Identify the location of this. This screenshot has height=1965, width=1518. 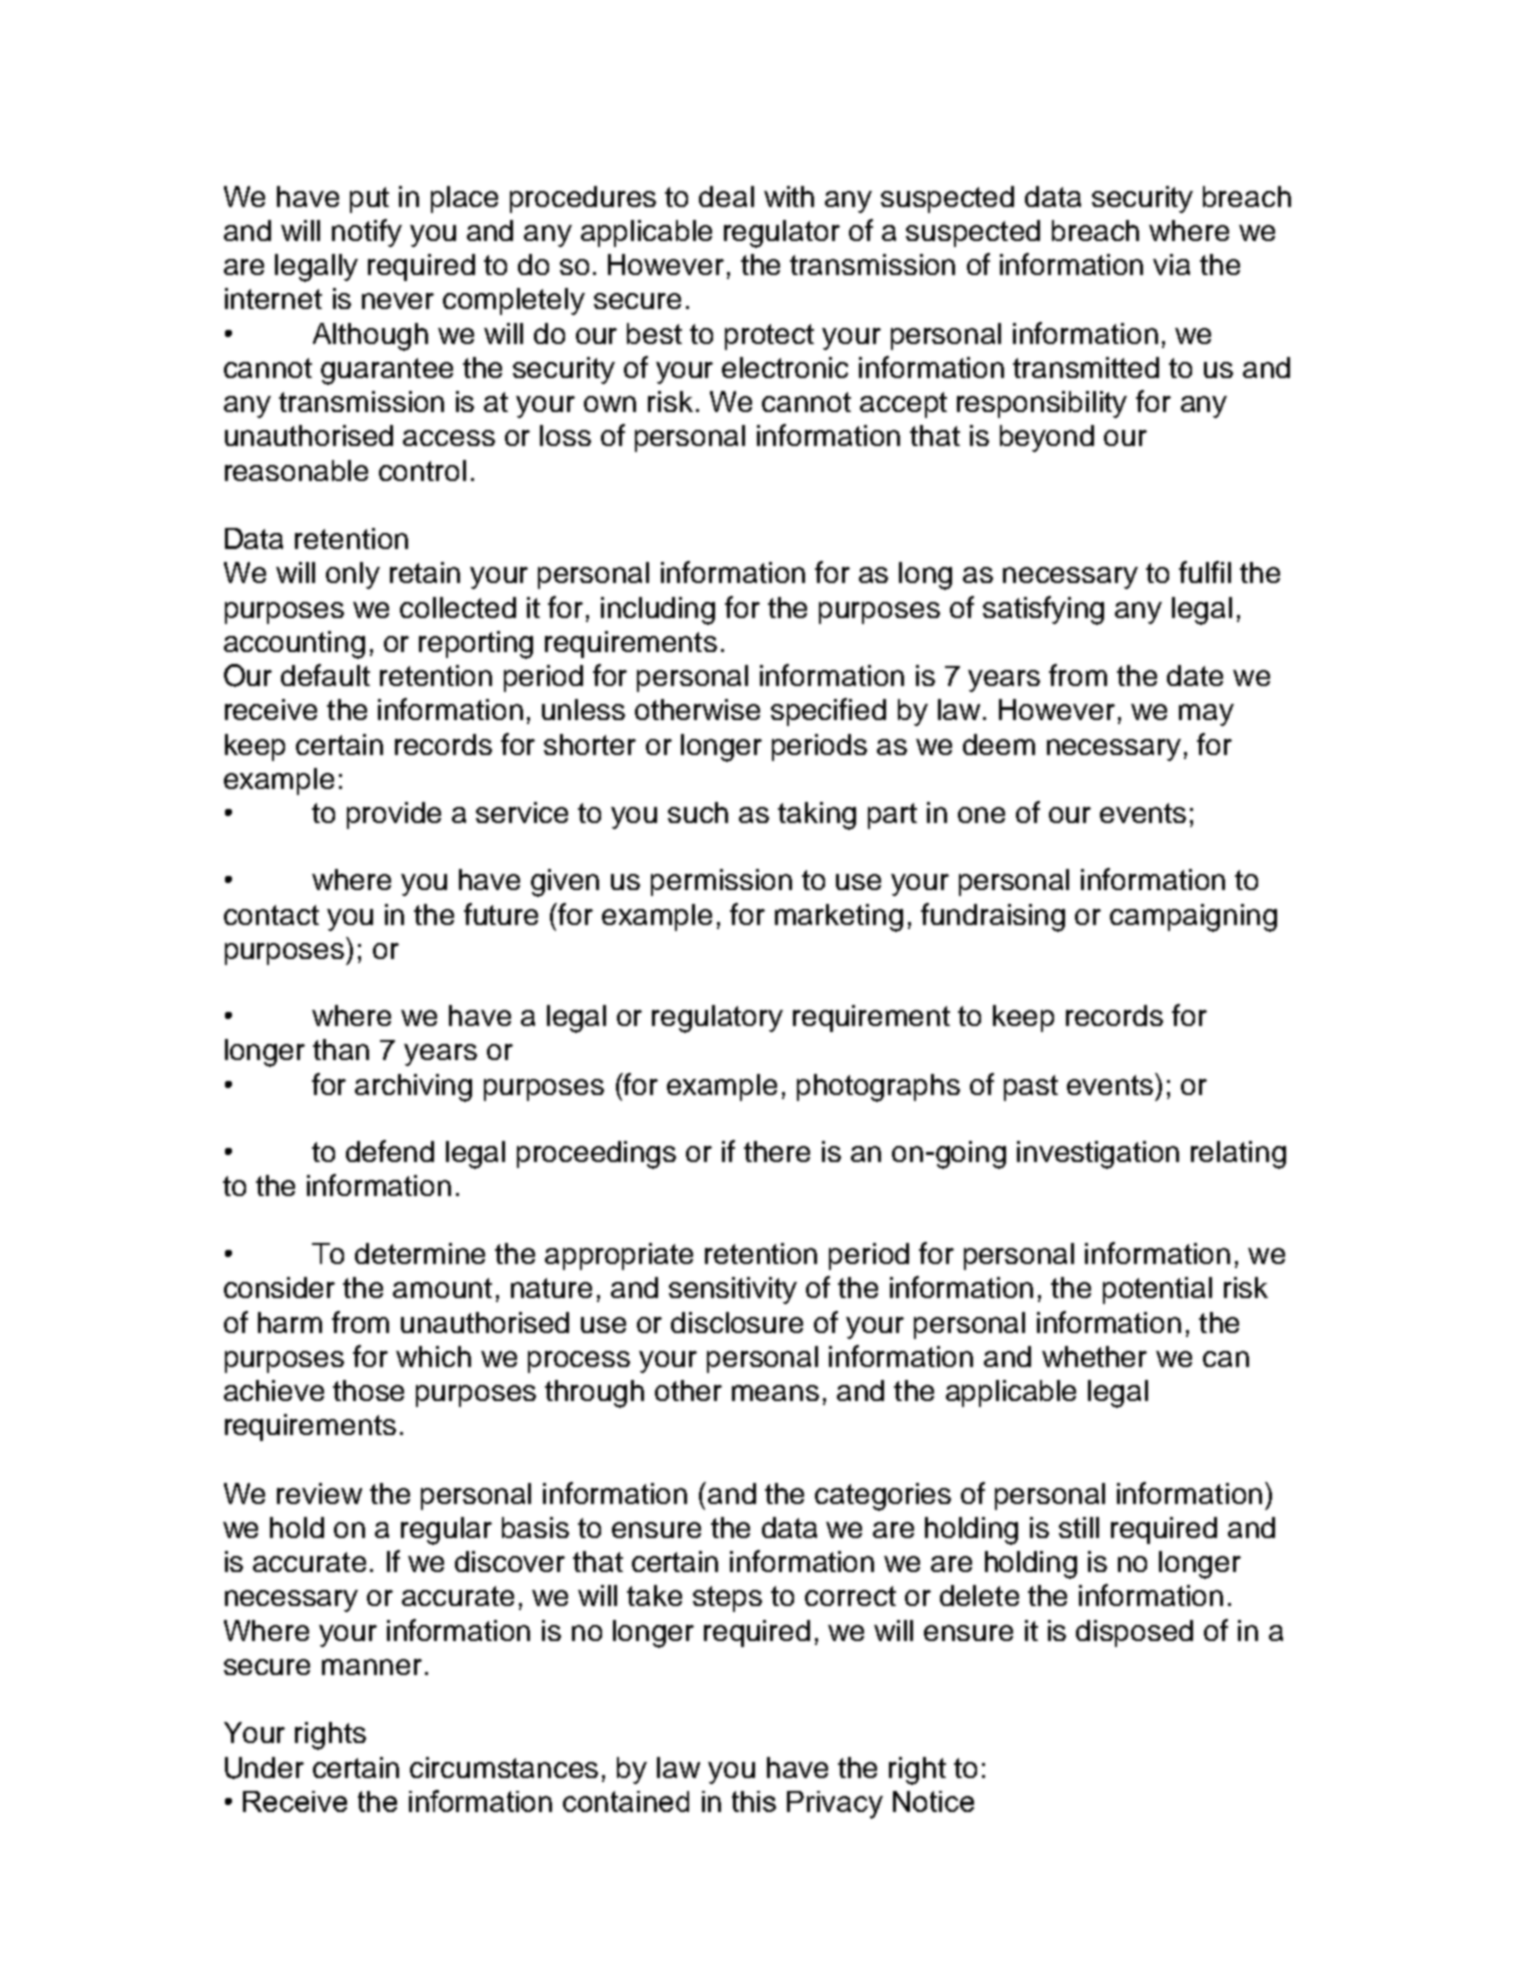
(754, 1801).
